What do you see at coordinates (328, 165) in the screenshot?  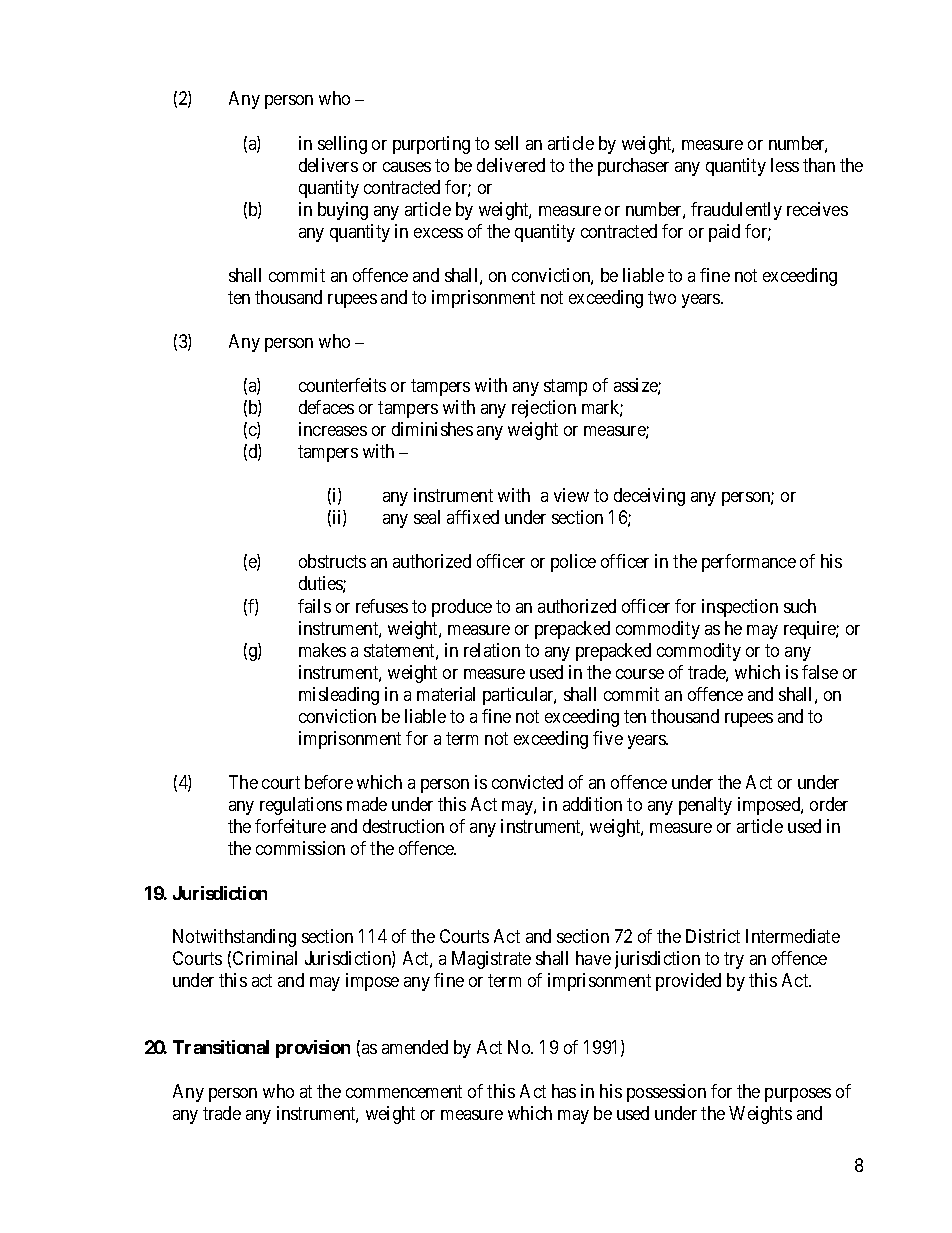 I see `delivers` at bounding box center [328, 165].
